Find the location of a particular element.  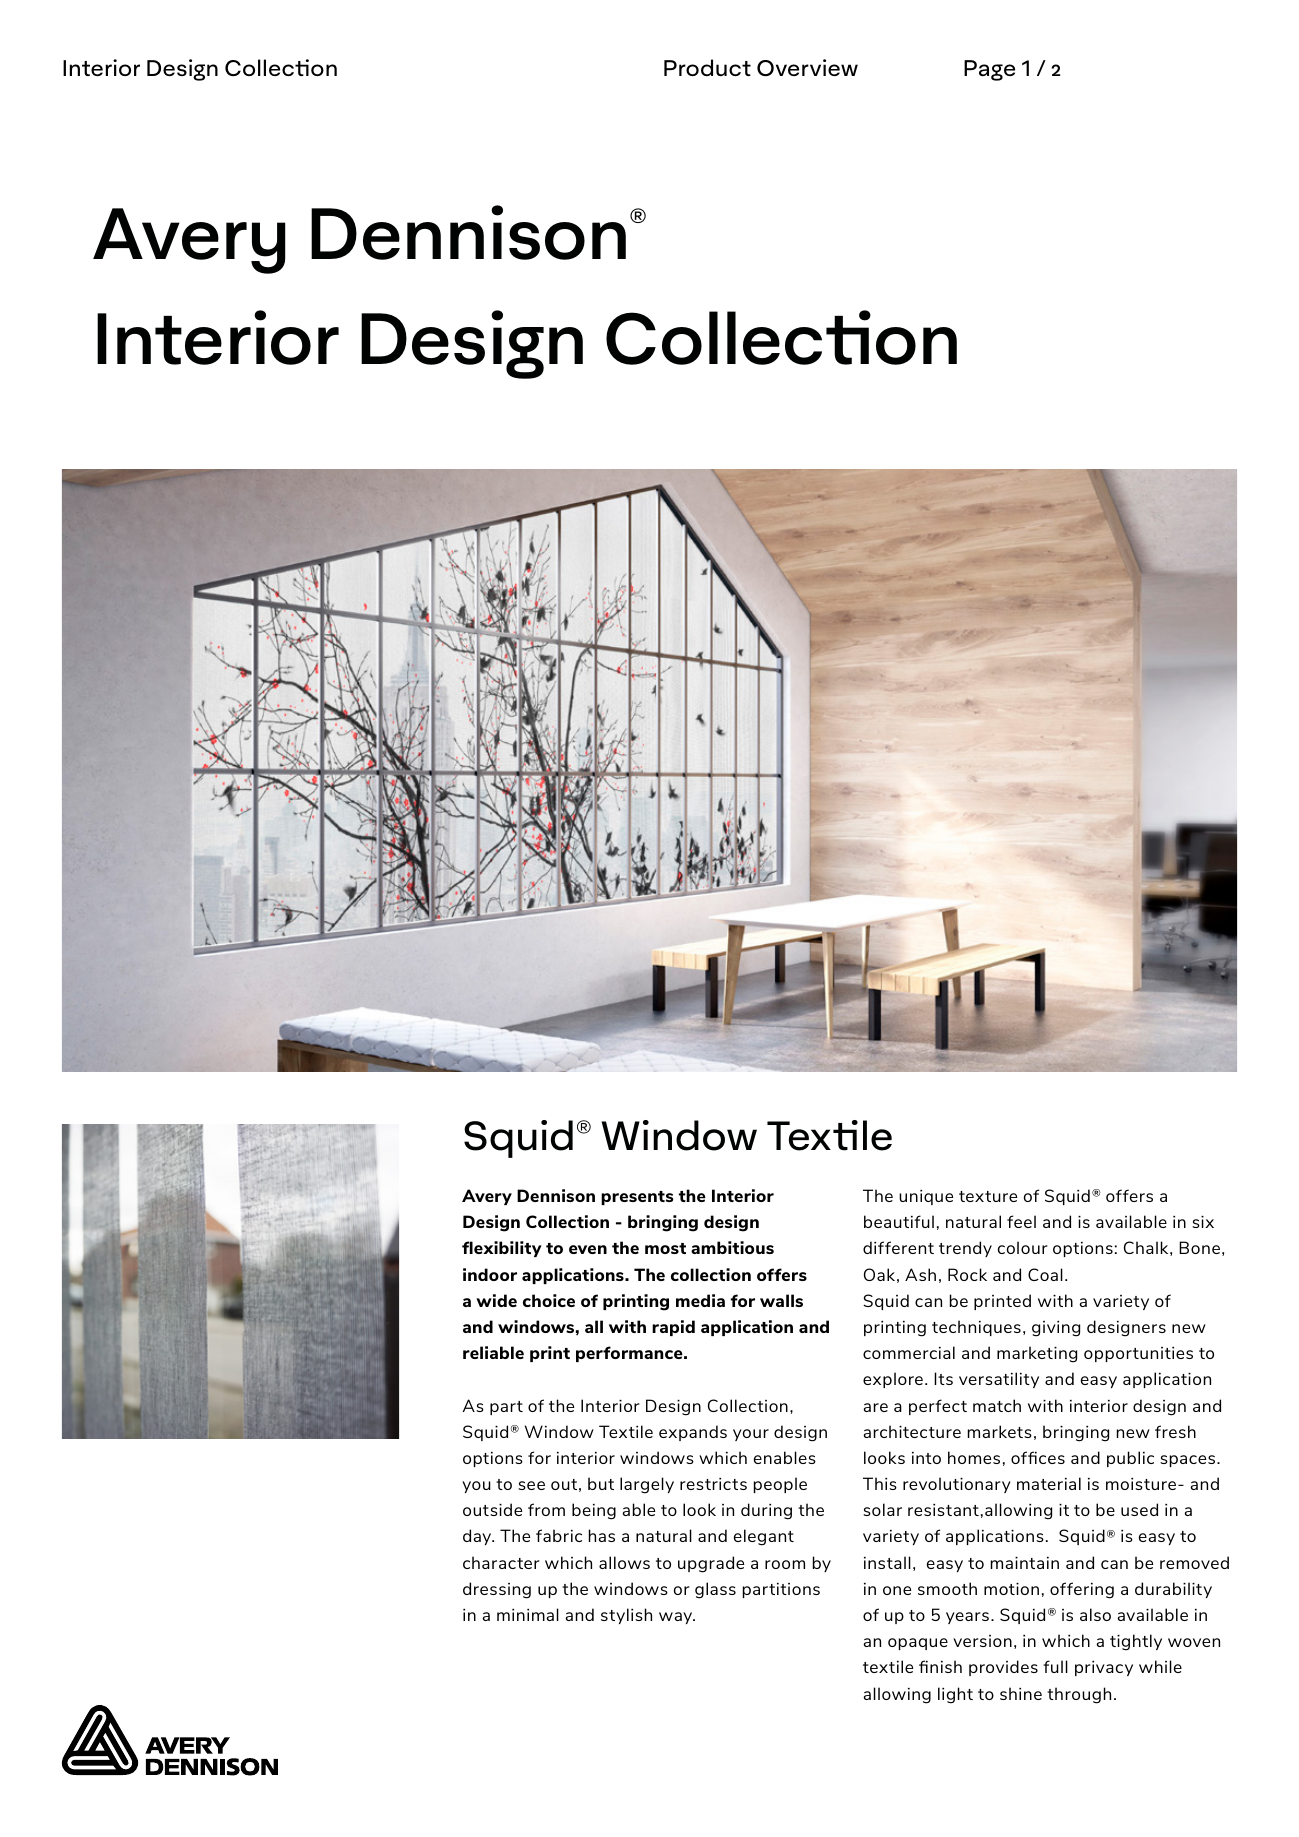

Page is located at coordinates (989, 70).
